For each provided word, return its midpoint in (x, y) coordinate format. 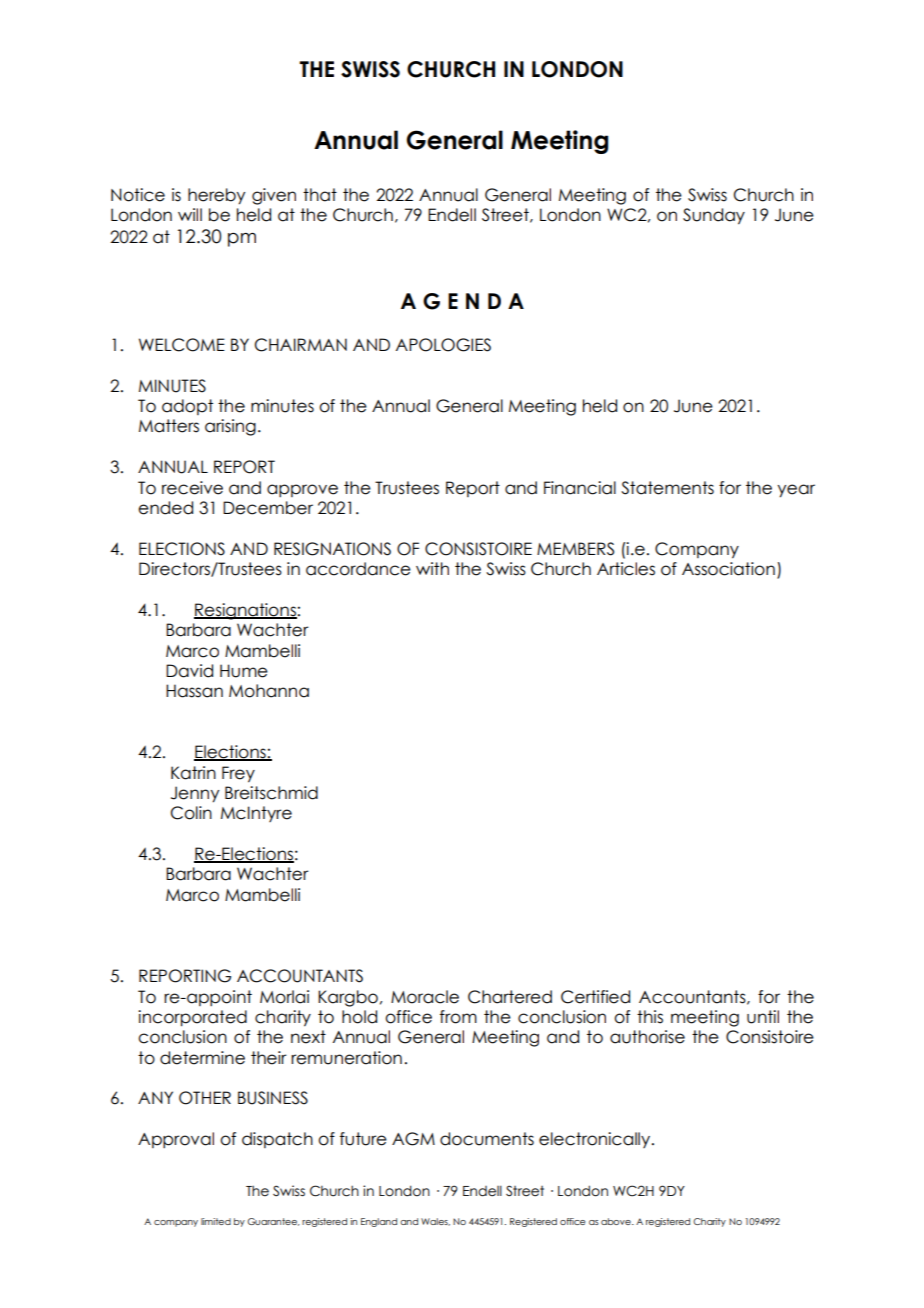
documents (487, 1139)
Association (728, 569)
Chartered (510, 997)
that (320, 195)
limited (216, 1221)
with (432, 568)
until (763, 1017)
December (268, 508)
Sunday (714, 216)
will (190, 214)
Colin (191, 813)
